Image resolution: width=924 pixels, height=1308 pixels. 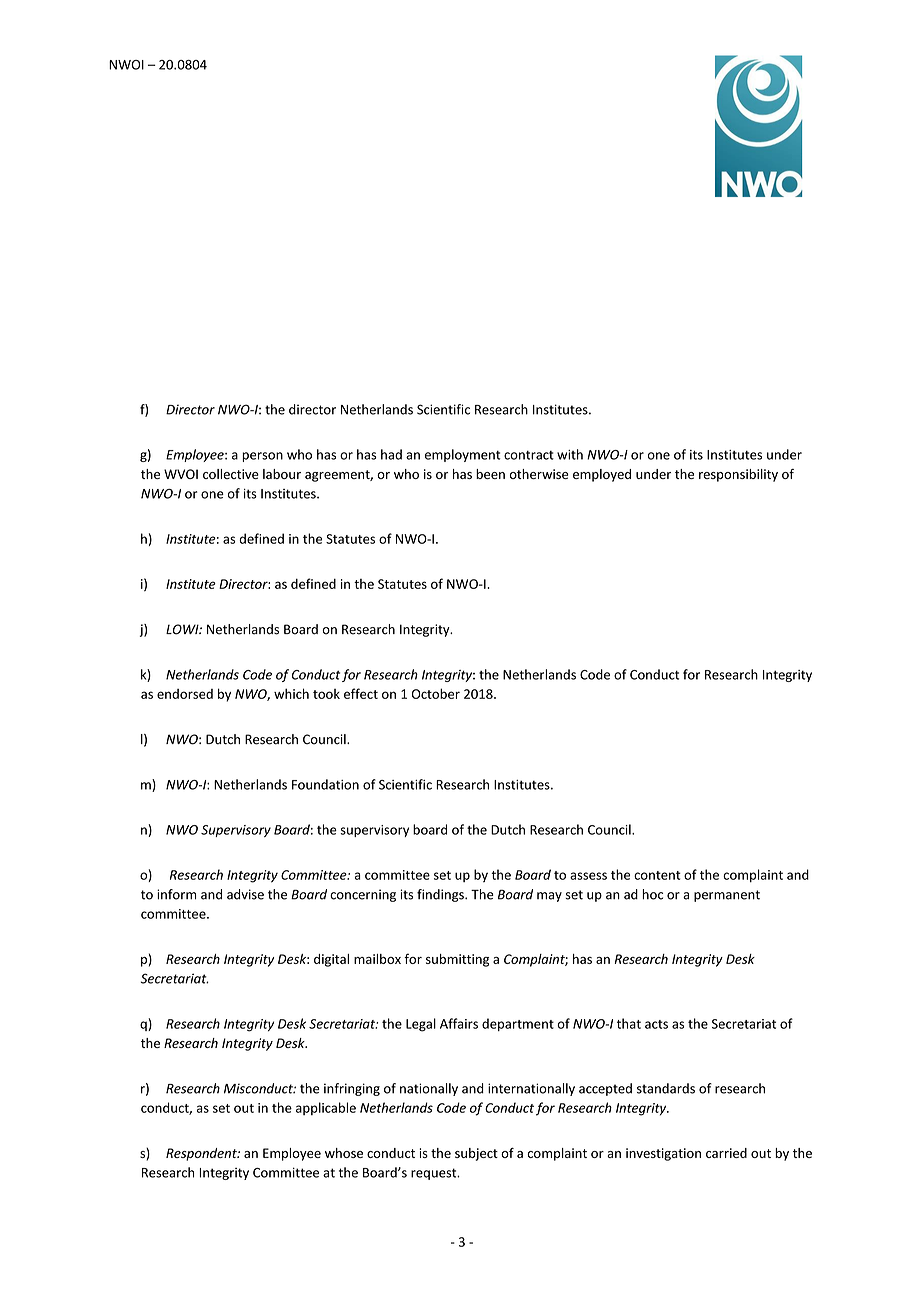 I want to click on October, so click(x=436, y=693).
